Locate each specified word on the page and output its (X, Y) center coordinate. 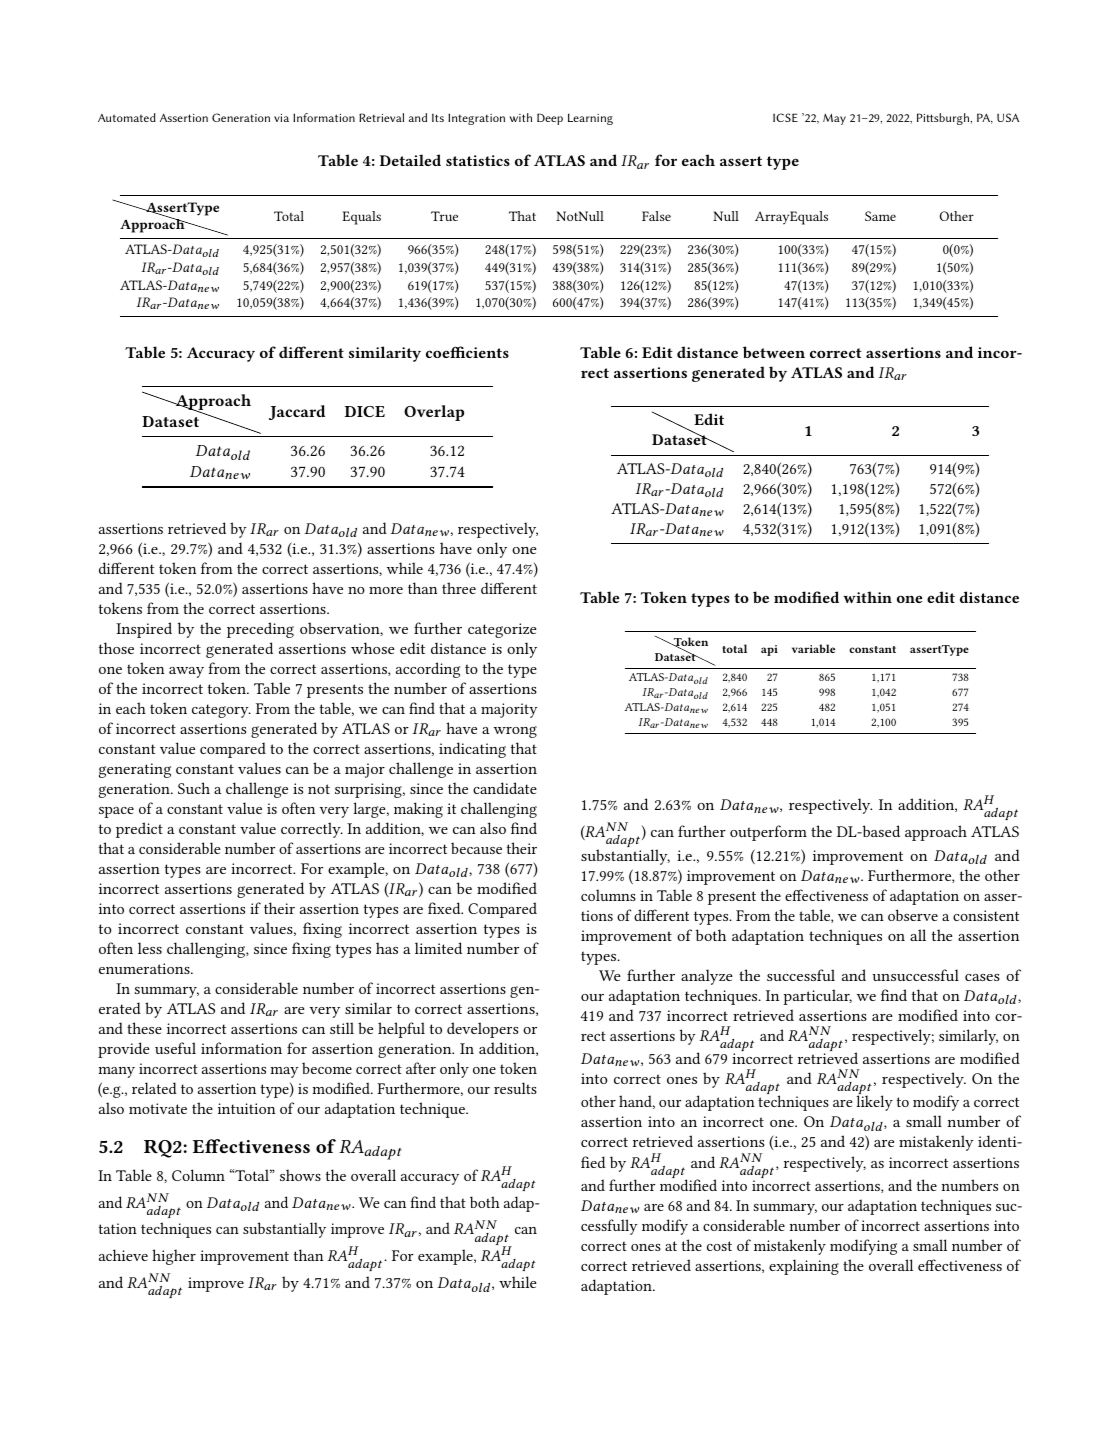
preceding (260, 630)
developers (482, 1030)
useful (175, 1048)
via (281, 118)
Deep (550, 119)
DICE (365, 411)
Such (194, 788)
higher (174, 1257)
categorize (502, 630)
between (774, 352)
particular (817, 997)
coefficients (467, 352)
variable (813, 648)
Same (880, 216)
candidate (505, 788)
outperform (768, 833)
